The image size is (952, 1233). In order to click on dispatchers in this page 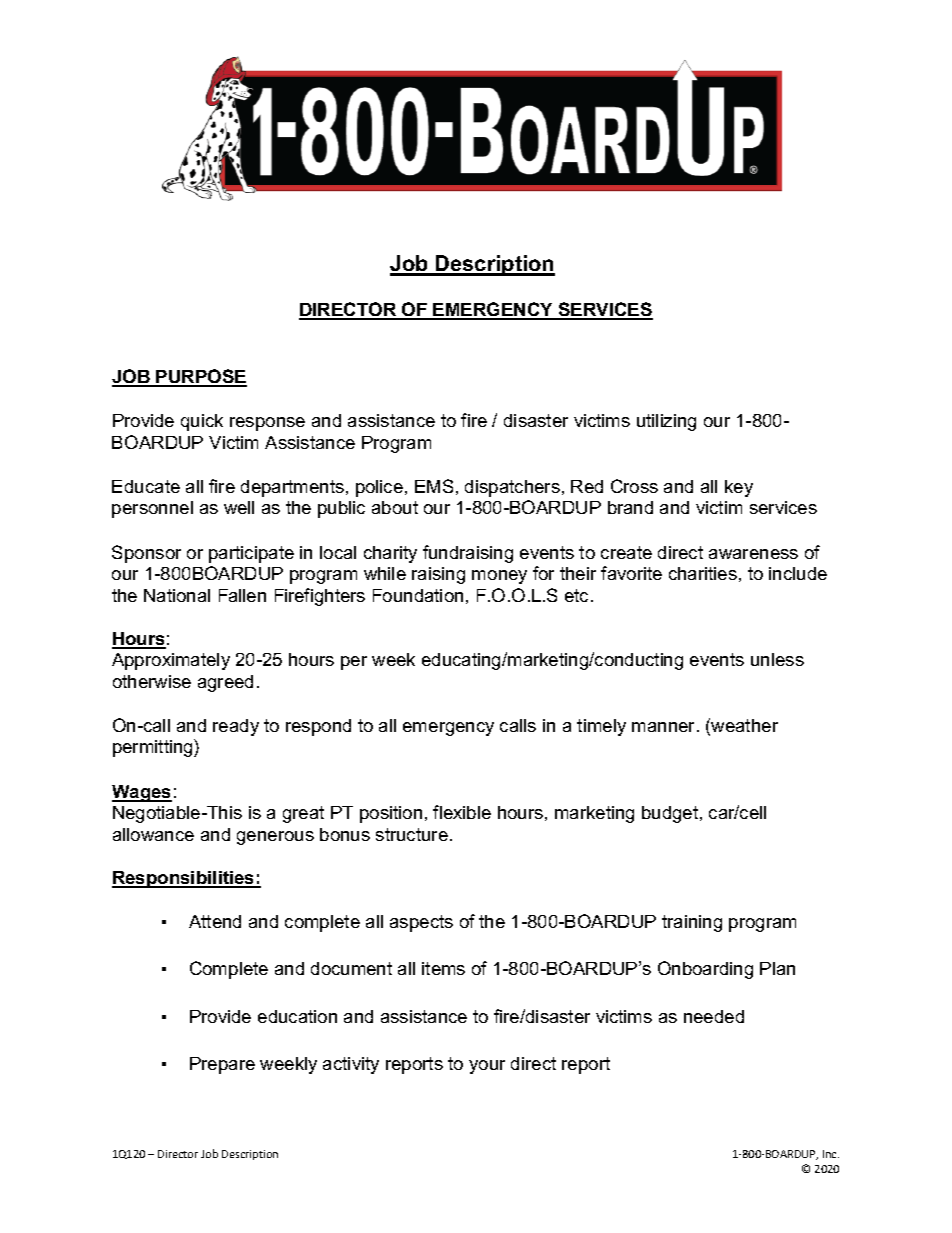, I will do `click(512, 488)`.
